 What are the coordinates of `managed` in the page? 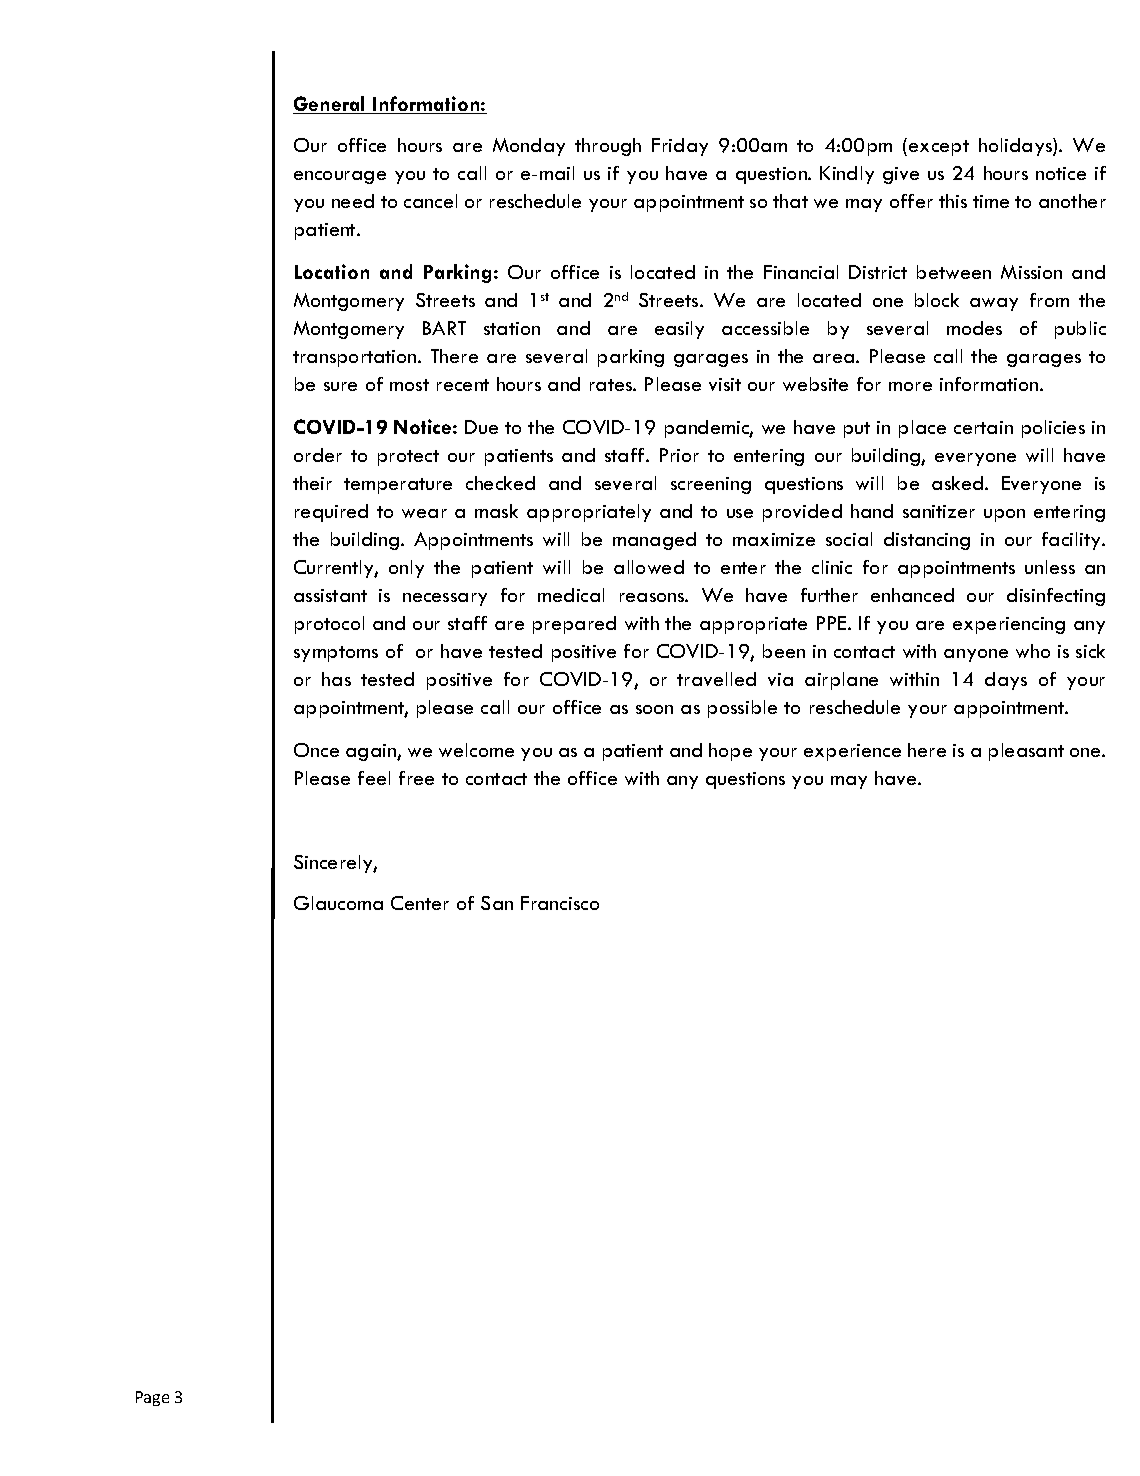 It's located at (654, 541).
